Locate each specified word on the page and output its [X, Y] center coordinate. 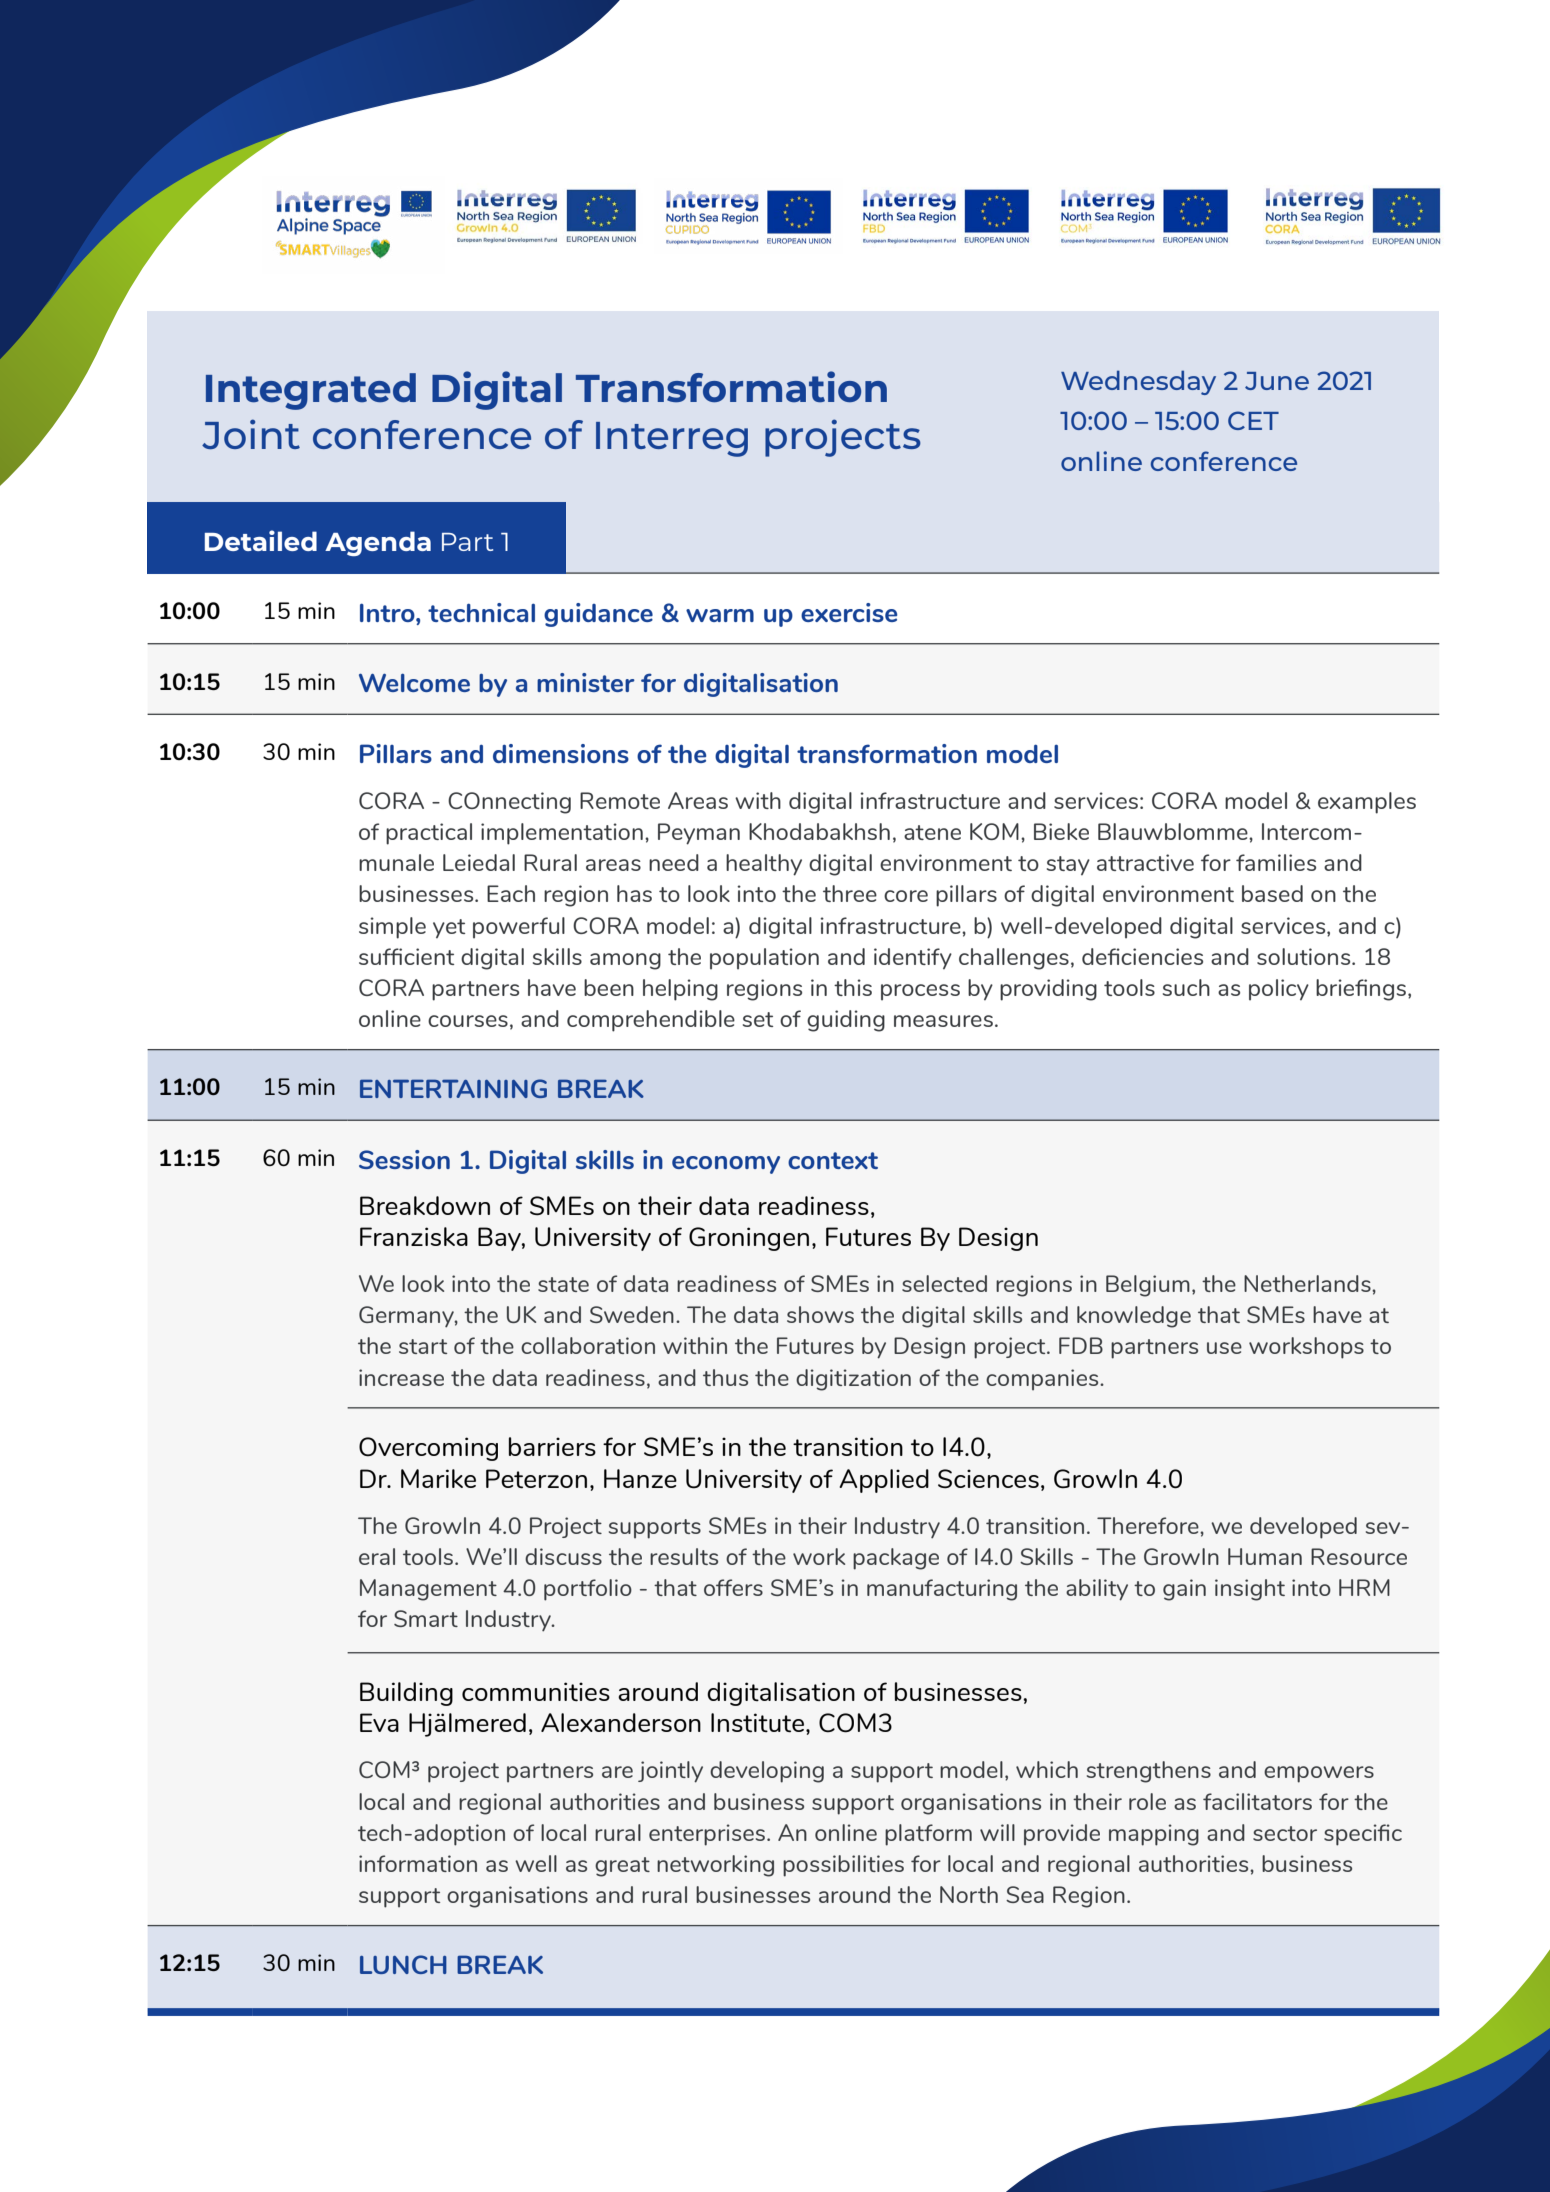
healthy [764, 865]
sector [1285, 1833]
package [896, 1559]
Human [1265, 1556]
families [1276, 862]
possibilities [843, 1866]
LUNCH [403, 1964]
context [833, 1160]
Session [404, 1159]
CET [1253, 420]
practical [429, 834]
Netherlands [1308, 1283]
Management [428, 1590]
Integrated [311, 391]
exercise [849, 612]
